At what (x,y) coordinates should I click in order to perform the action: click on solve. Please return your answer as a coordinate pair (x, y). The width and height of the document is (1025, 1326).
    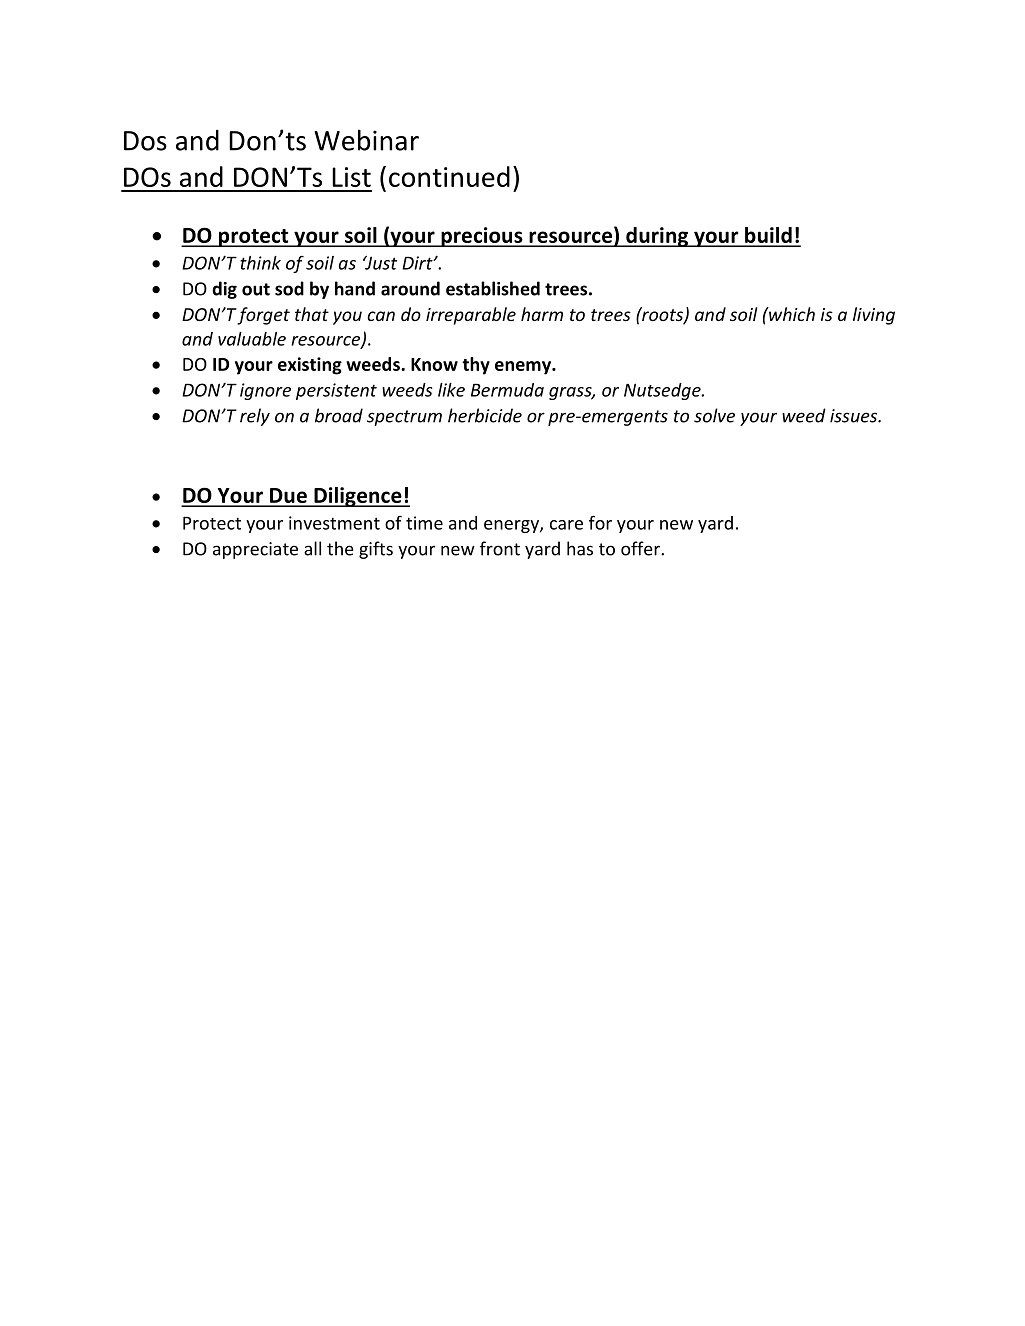
    Looking at the image, I should click on (714, 415).
